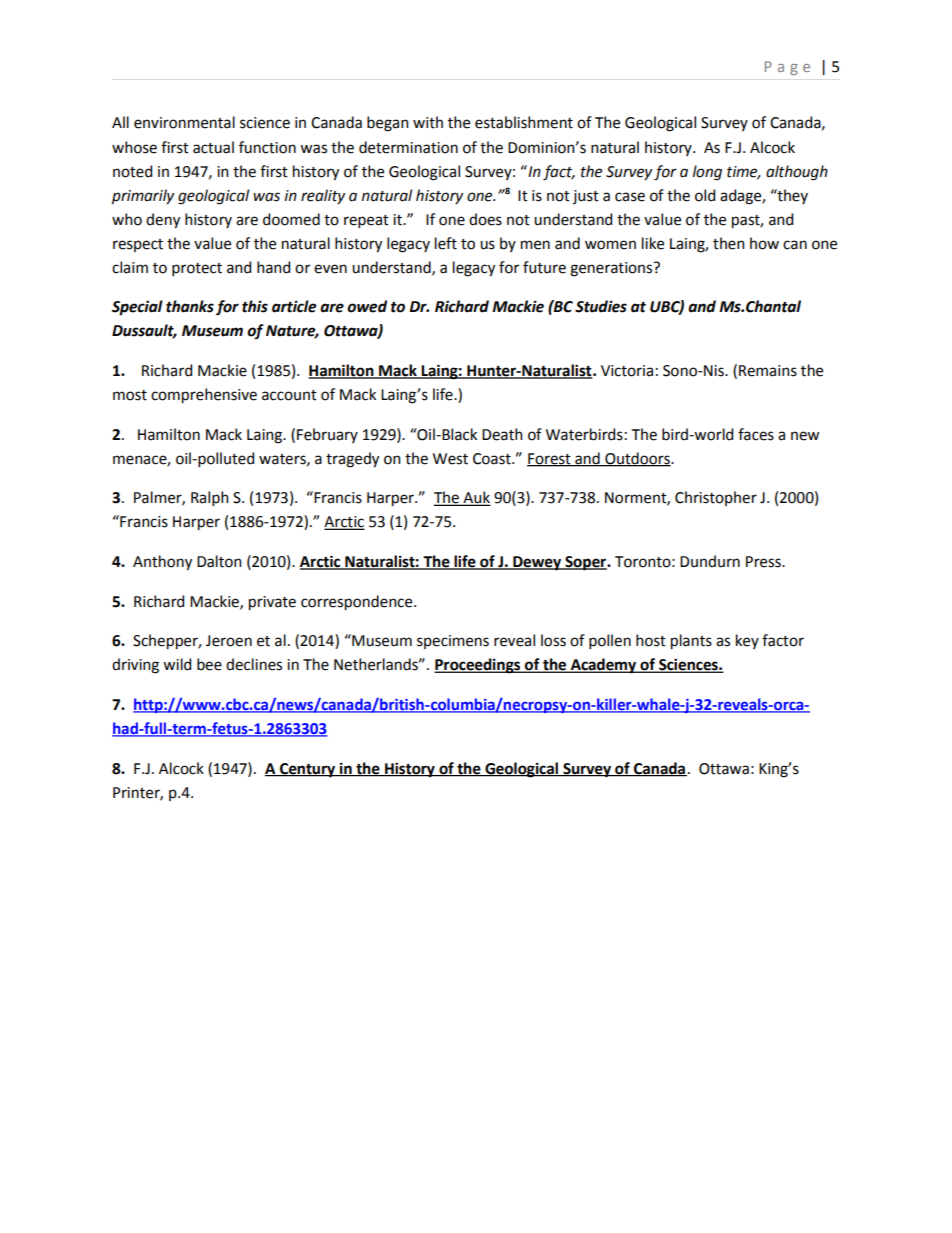 Image resolution: width=952 pixels, height=1233 pixels. Describe the element at coordinates (428, 122) in the screenshot. I see `with` at that location.
